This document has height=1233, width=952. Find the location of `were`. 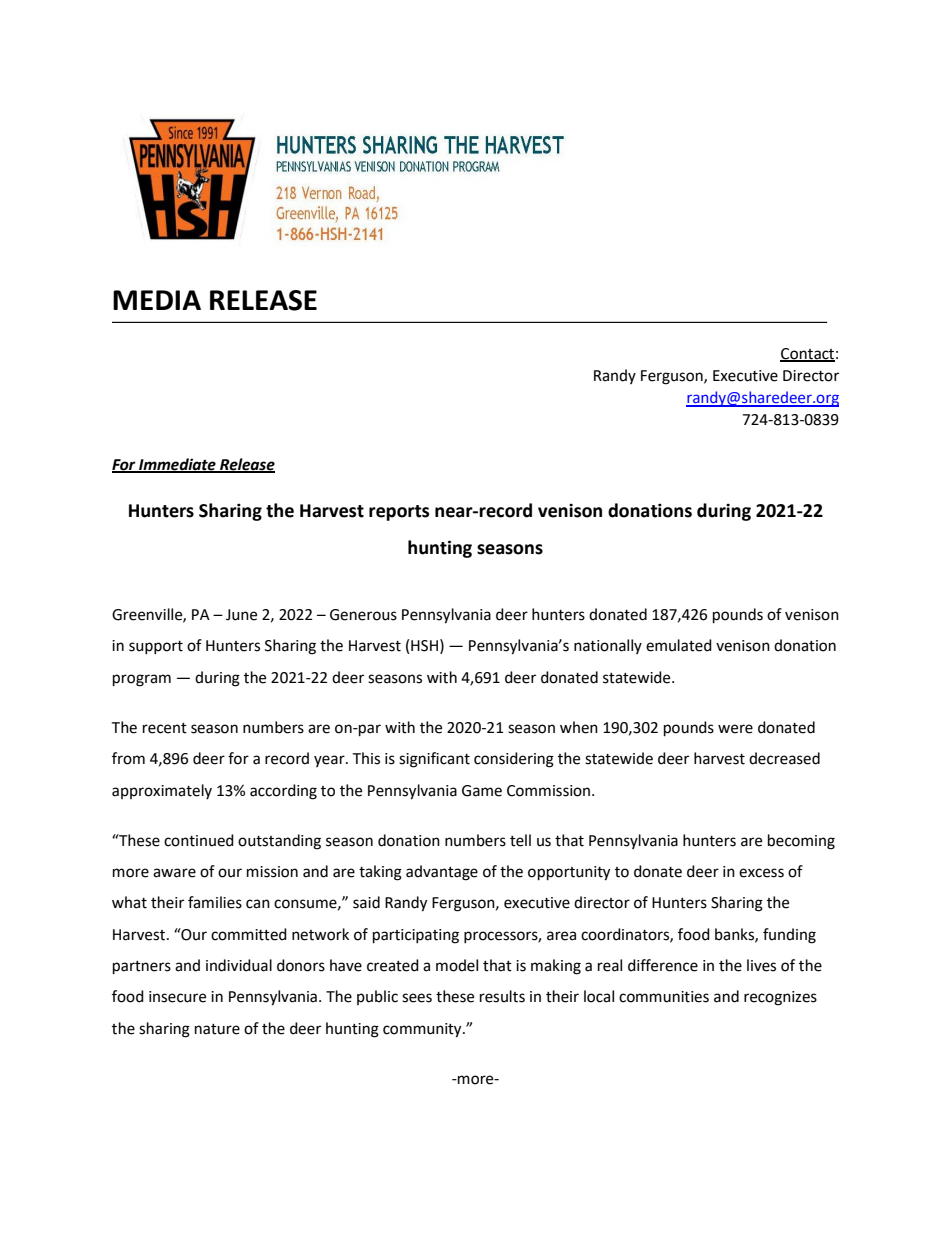

were is located at coordinates (735, 729).
